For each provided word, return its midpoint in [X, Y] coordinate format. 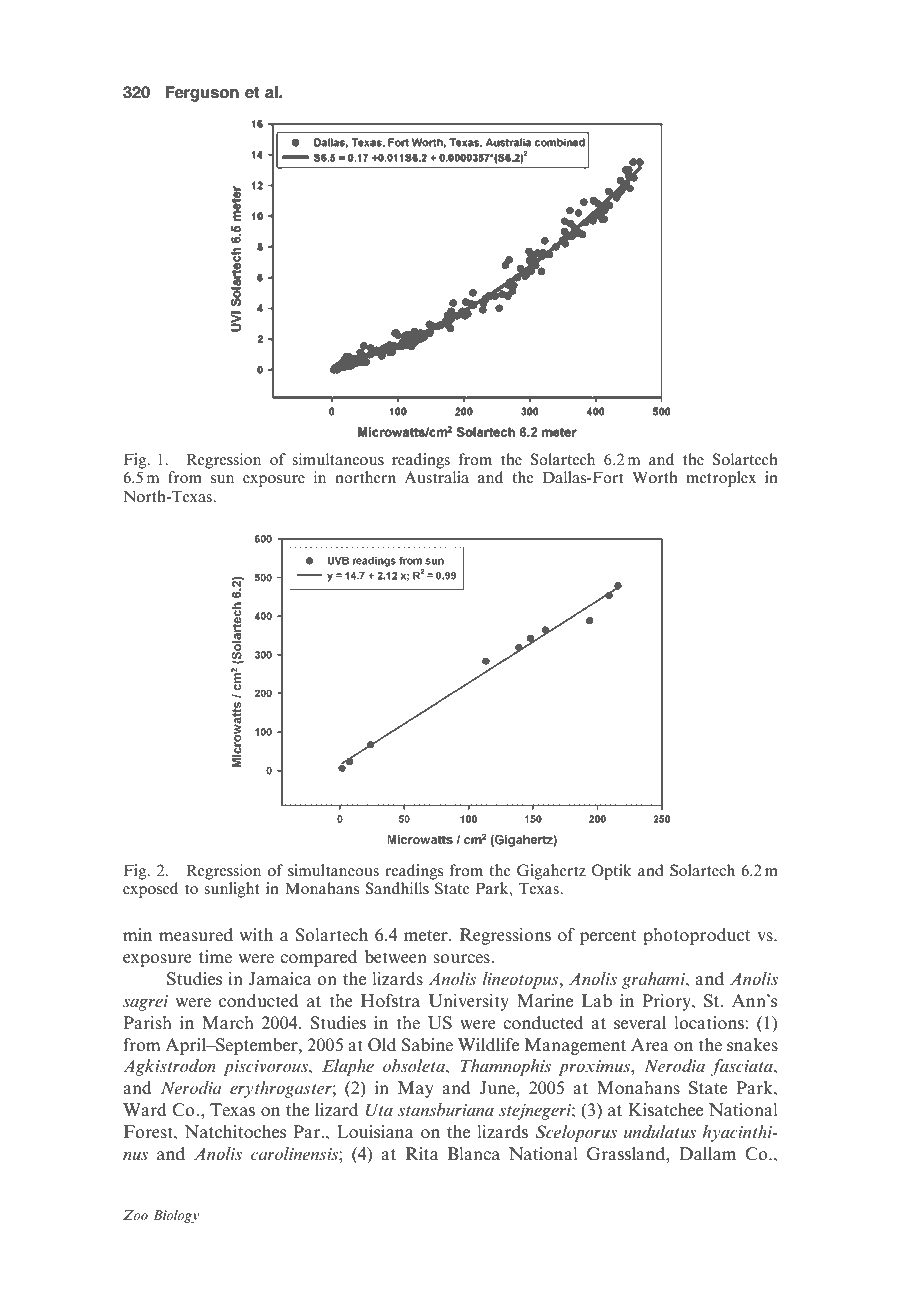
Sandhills [397, 888]
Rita [422, 1153]
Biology [176, 1216]
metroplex [721, 479]
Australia [437, 477]
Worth [655, 477]
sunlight [232, 890]
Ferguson [202, 94]
